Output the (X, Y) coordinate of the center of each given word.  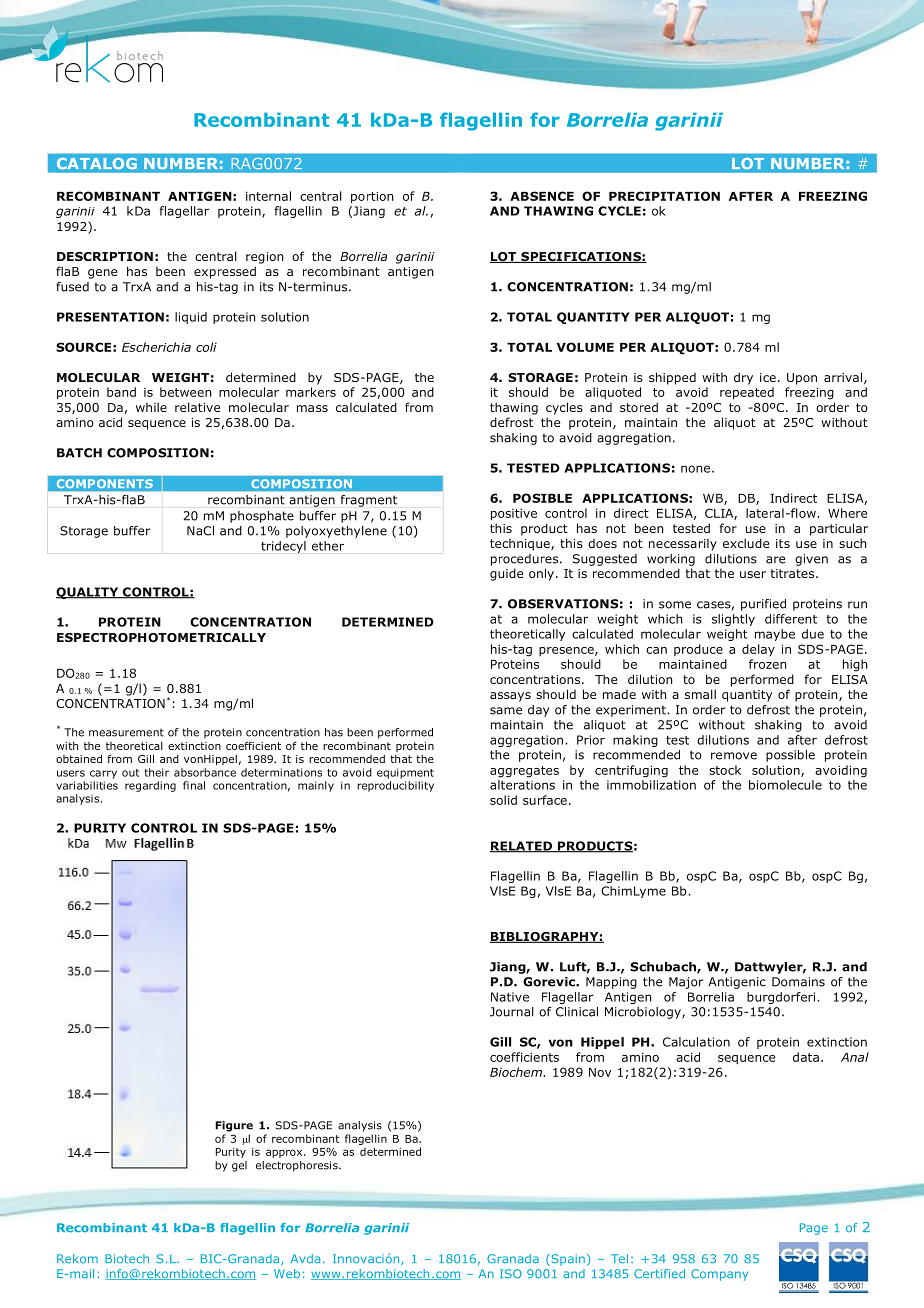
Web (287, 1273)
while (151, 407)
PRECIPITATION (664, 196)
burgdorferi (782, 998)
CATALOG (96, 163)
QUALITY (88, 593)
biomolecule (785, 785)
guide (506, 574)
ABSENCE (542, 196)
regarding (150, 786)
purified (763, 605)
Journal (512, 1012)
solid (503, 800)
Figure (234, 1126)
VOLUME (585, 347)
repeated (747, 393)
